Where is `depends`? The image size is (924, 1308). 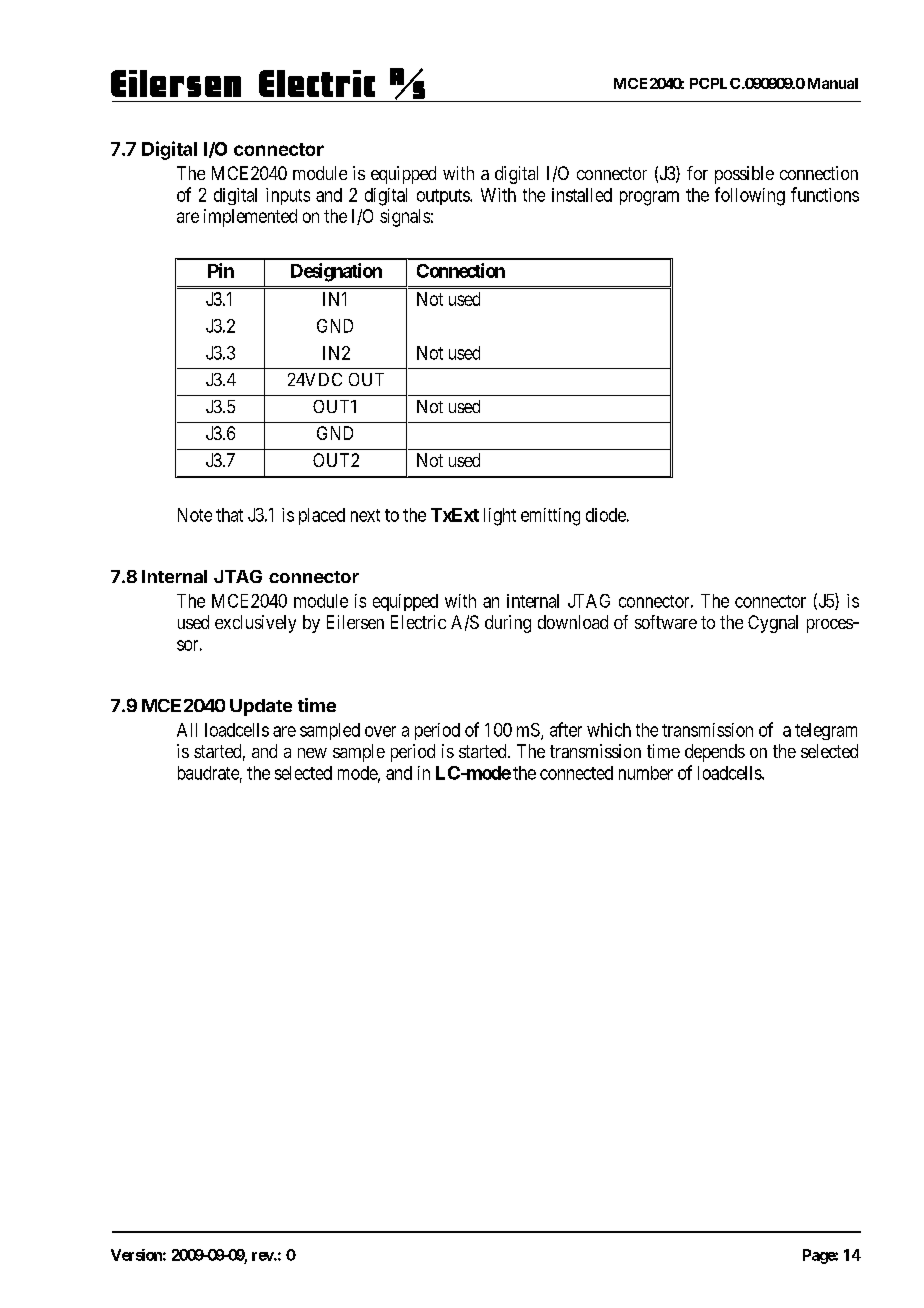
depends is located at coordinates (715, 753).
